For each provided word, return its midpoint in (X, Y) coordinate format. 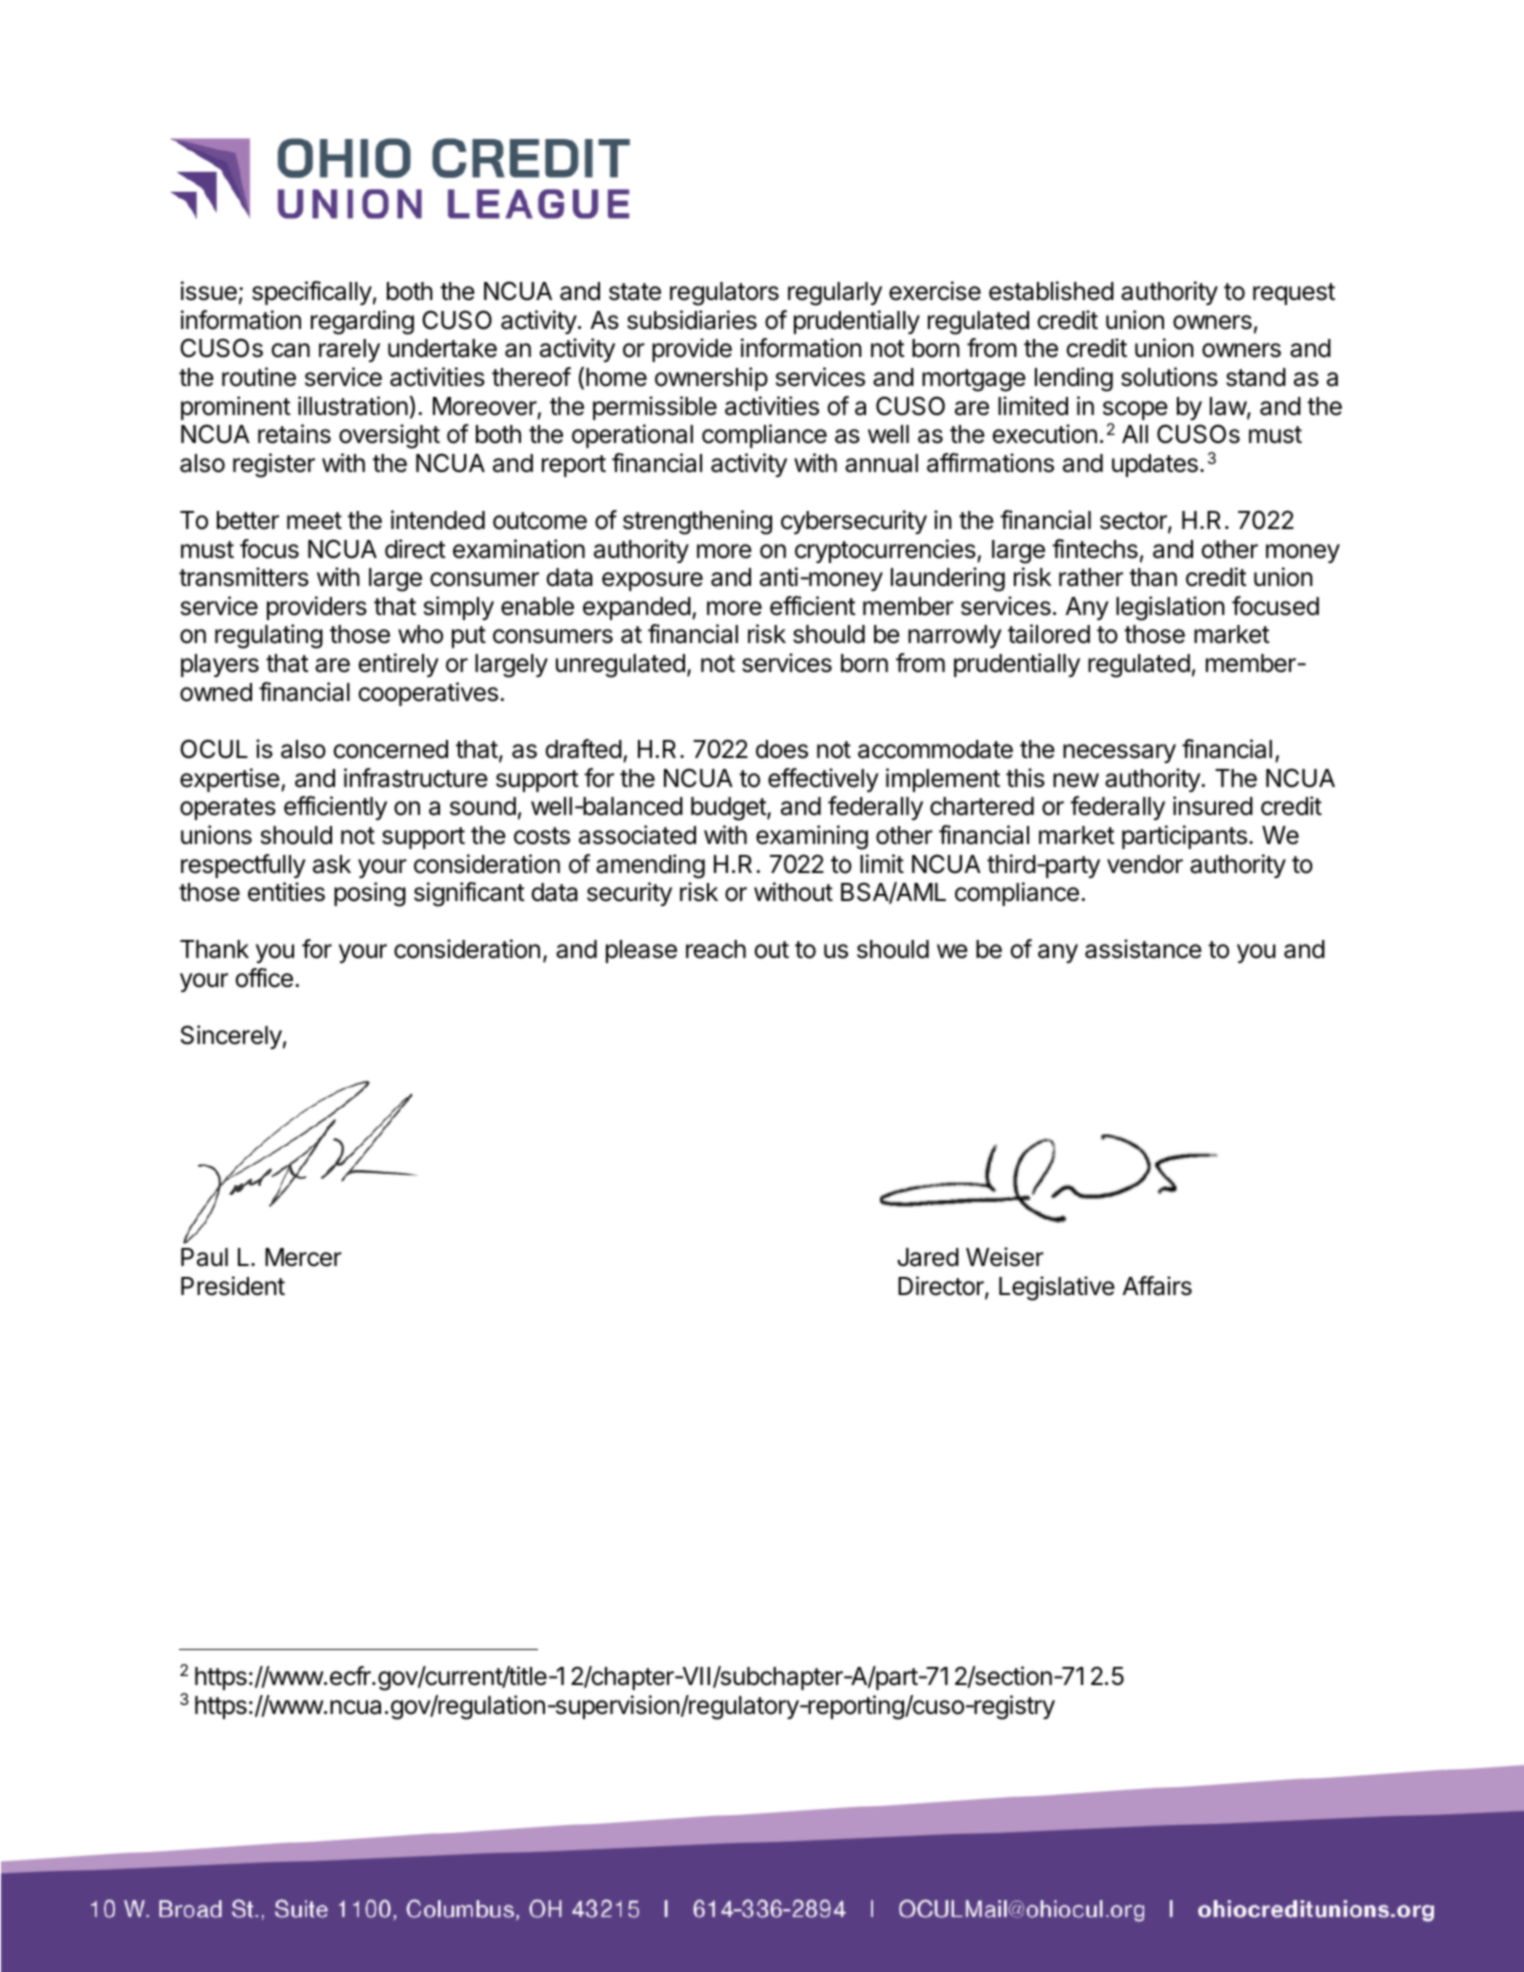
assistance (1143, 949)
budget (729, 809)
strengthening (697, 522)
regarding (362, 322)
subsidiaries (692, 320)
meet (314, 521)
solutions (1169, 377)
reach (716, 949)
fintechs (1095, 549)
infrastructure (416, 778)
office (264, 978)
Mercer (303, 1257)
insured (1213, 806)
